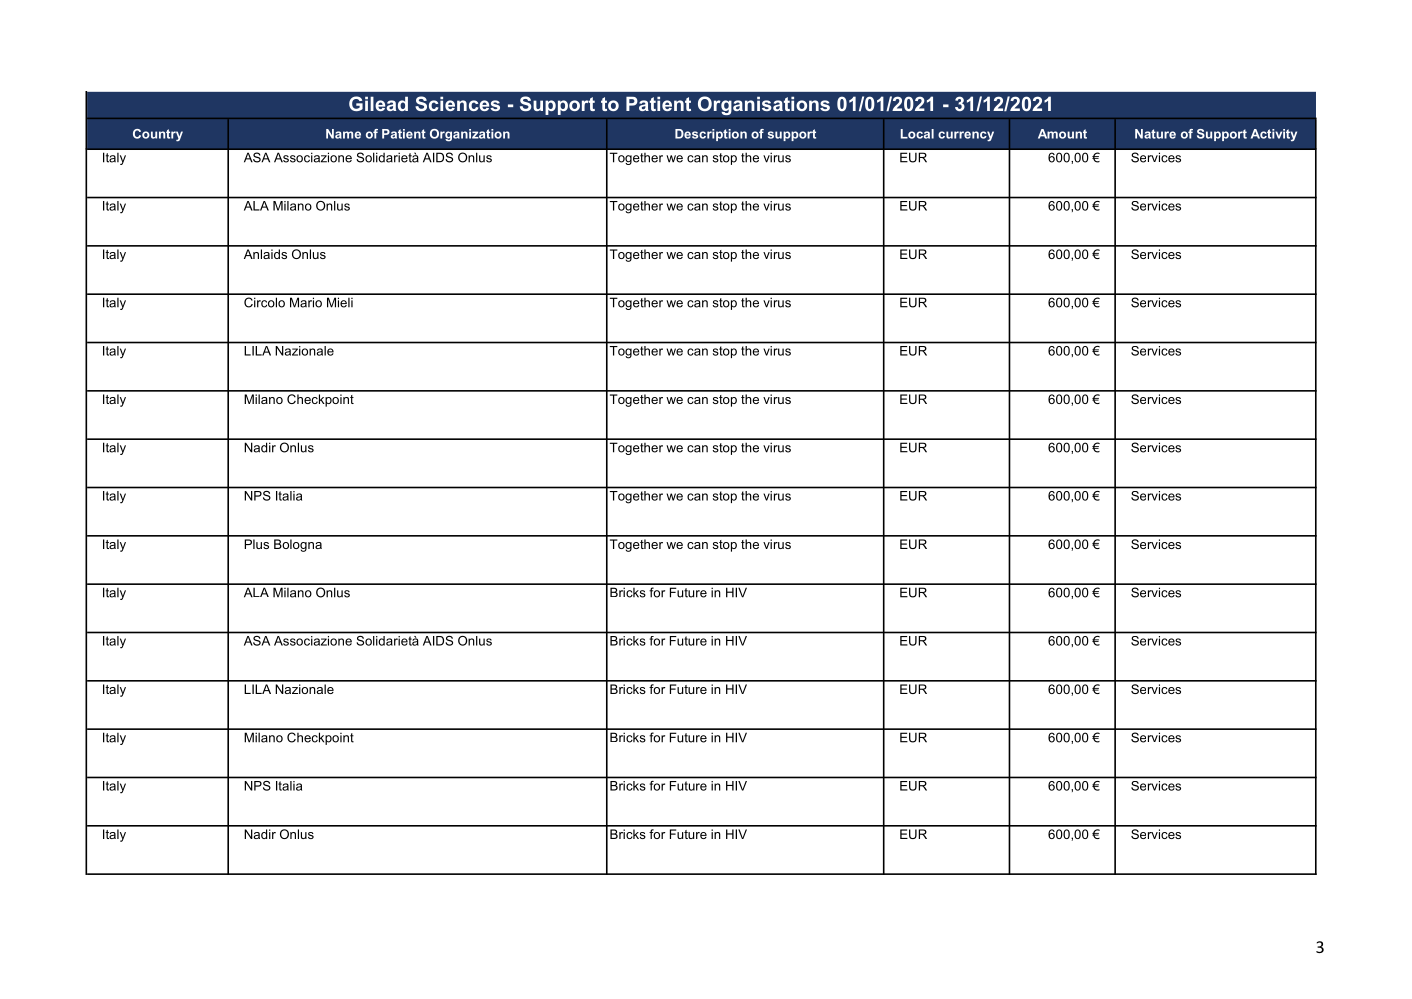 Image resolution: width=1412 pixels, height=999 pixels. What do you see at coordinates (470, 135) in the screenshot?
I see `Organization` at bounding box center [470, 135].
